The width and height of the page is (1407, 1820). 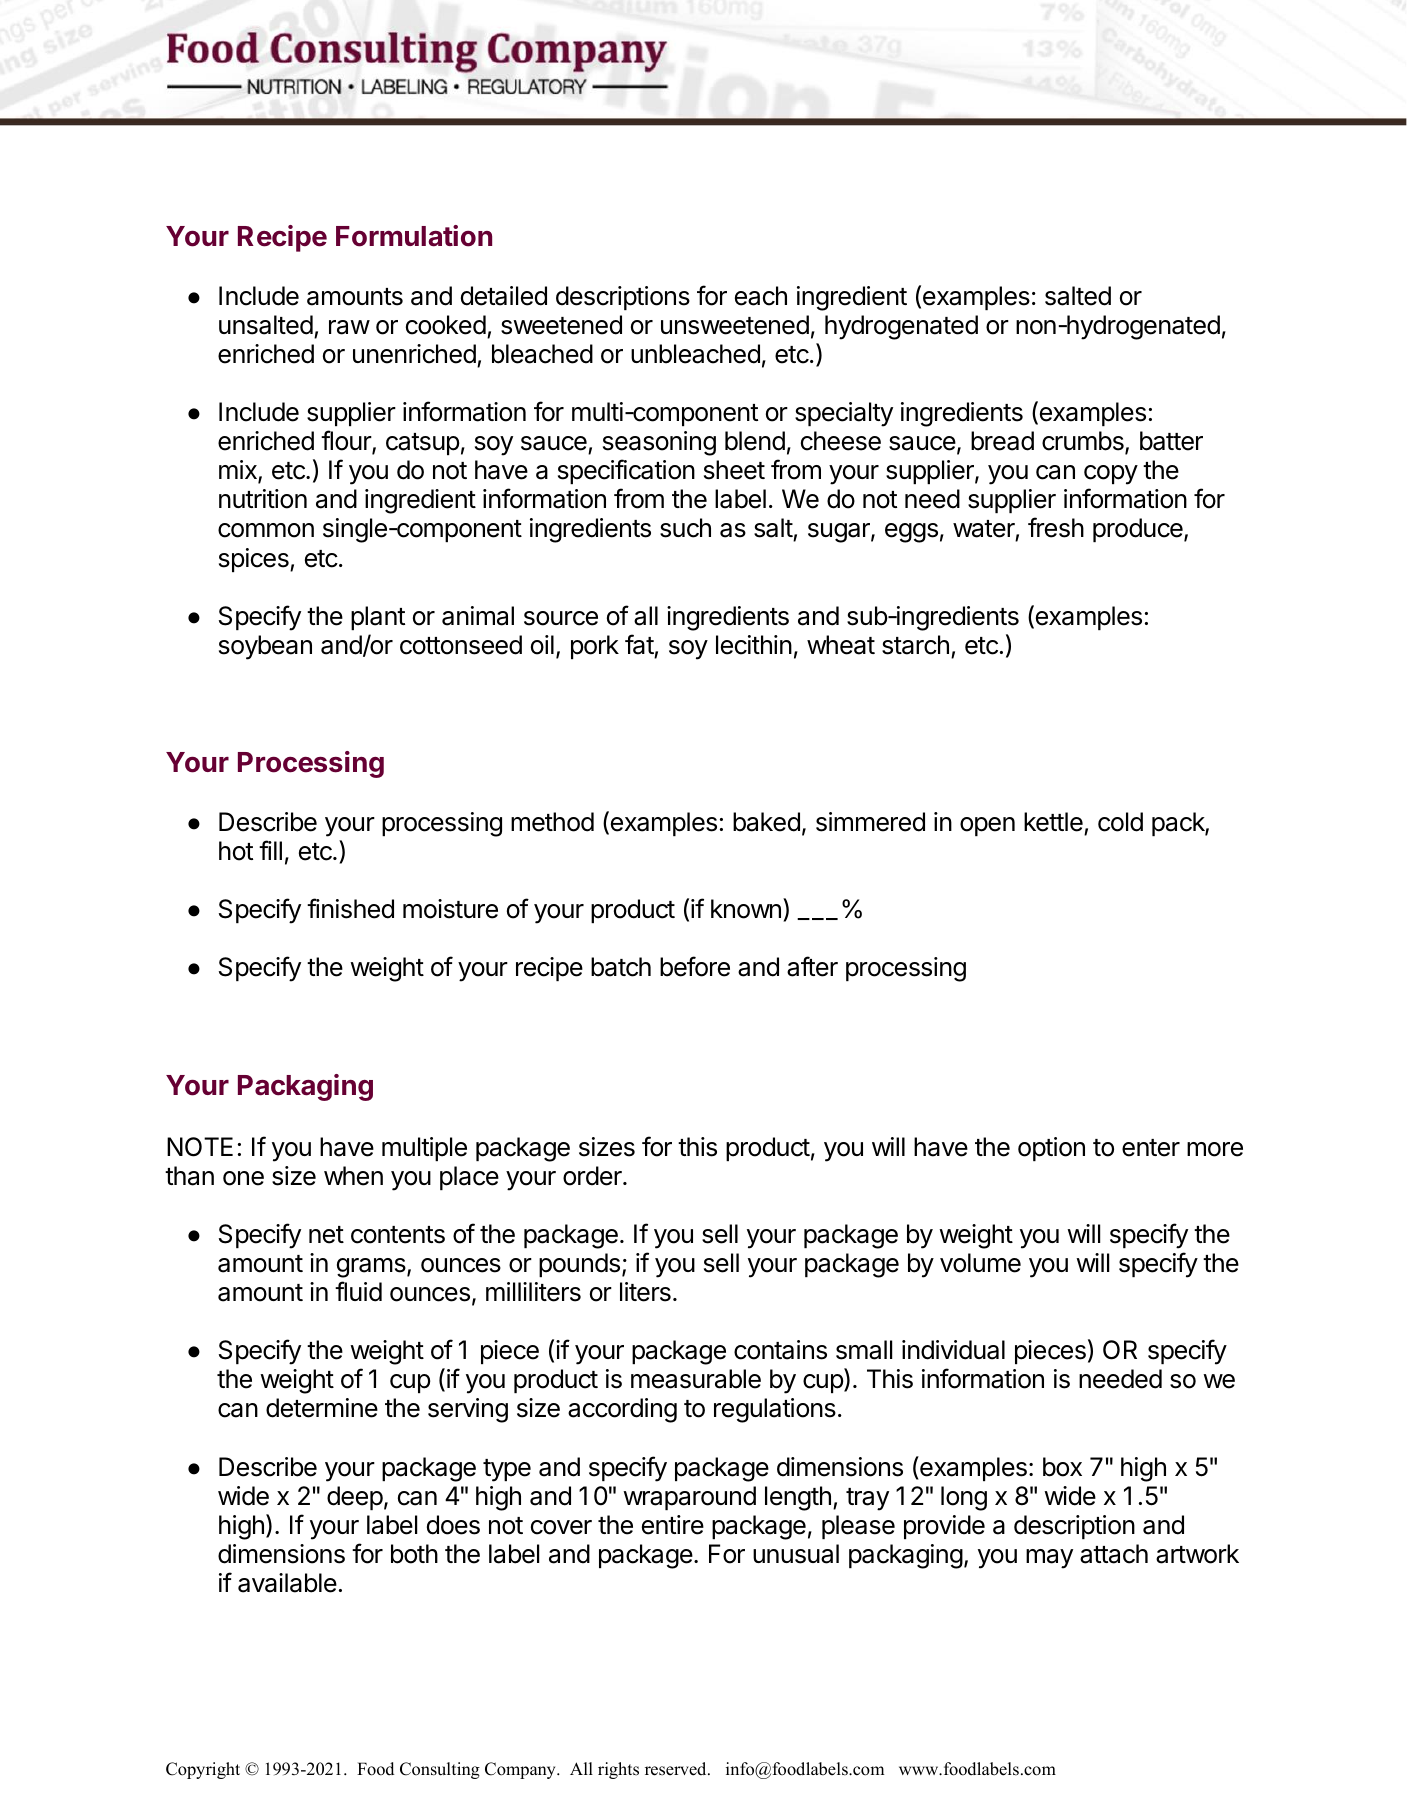 What do you see at coordinates (696, 1379) in the page?
I see `measurable` at bounding box center [696, 1379].
